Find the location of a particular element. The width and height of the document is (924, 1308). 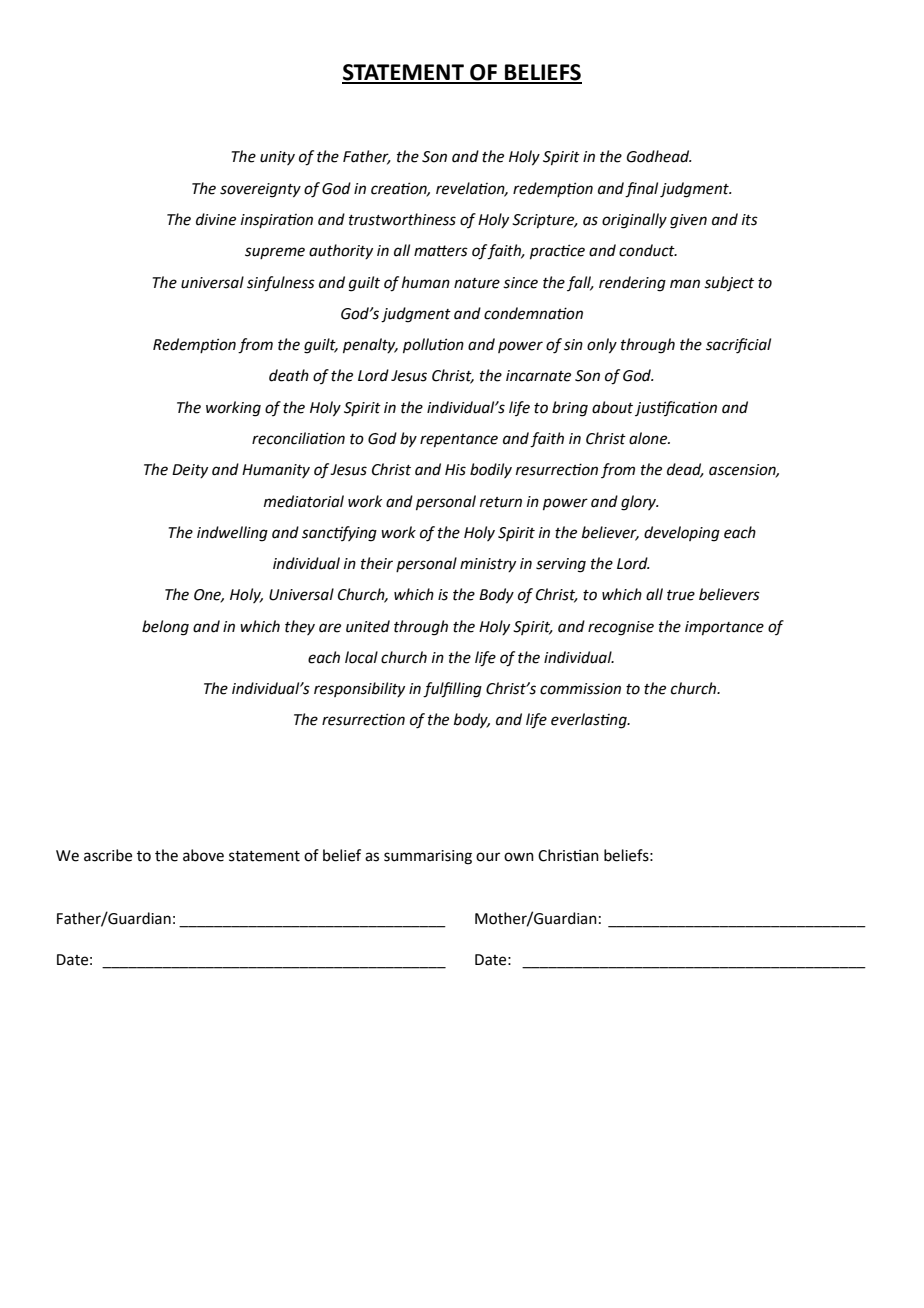

belong is located at coordinates (165, 628).
